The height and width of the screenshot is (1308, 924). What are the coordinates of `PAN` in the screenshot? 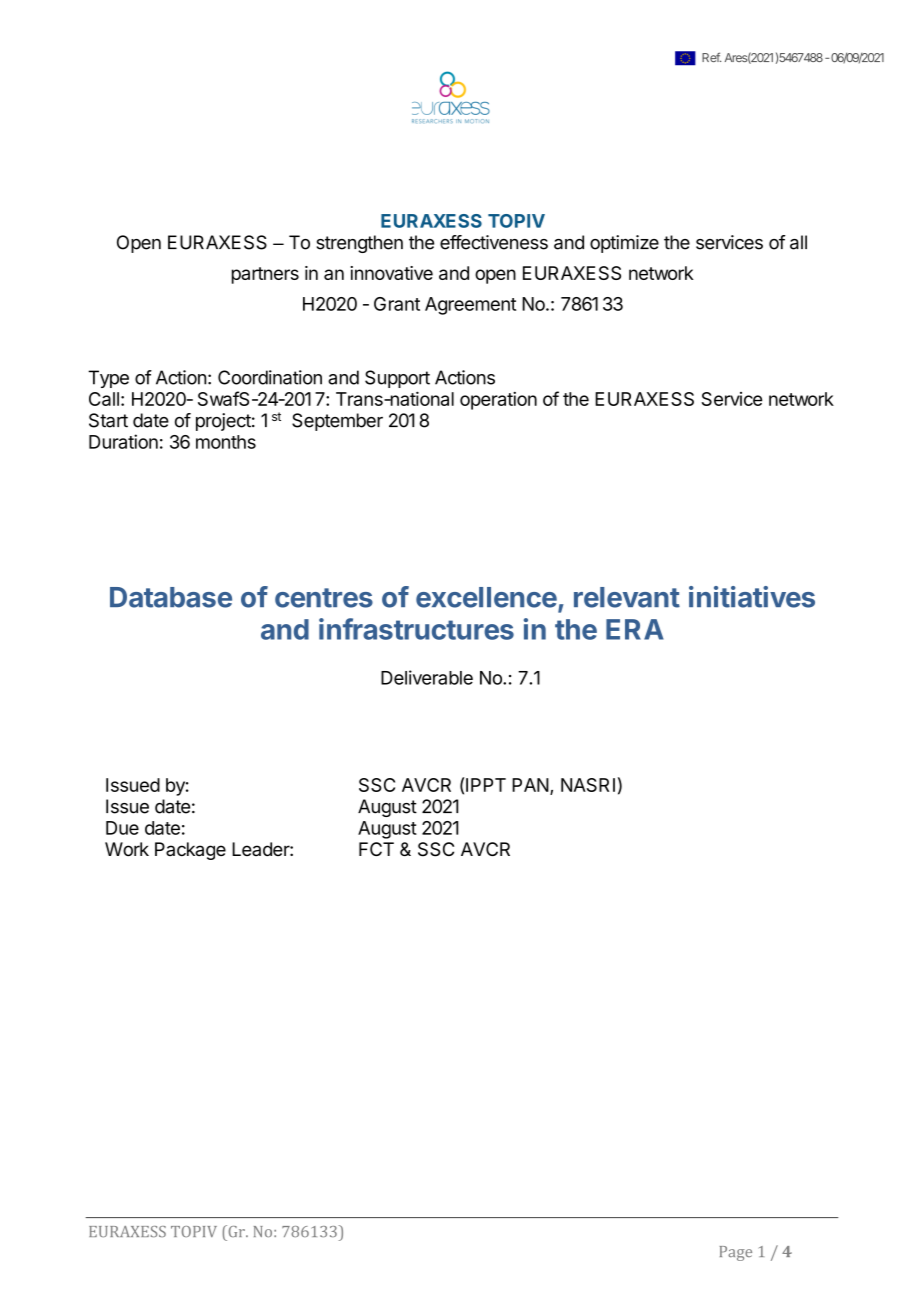 It's located at (530, 785).
